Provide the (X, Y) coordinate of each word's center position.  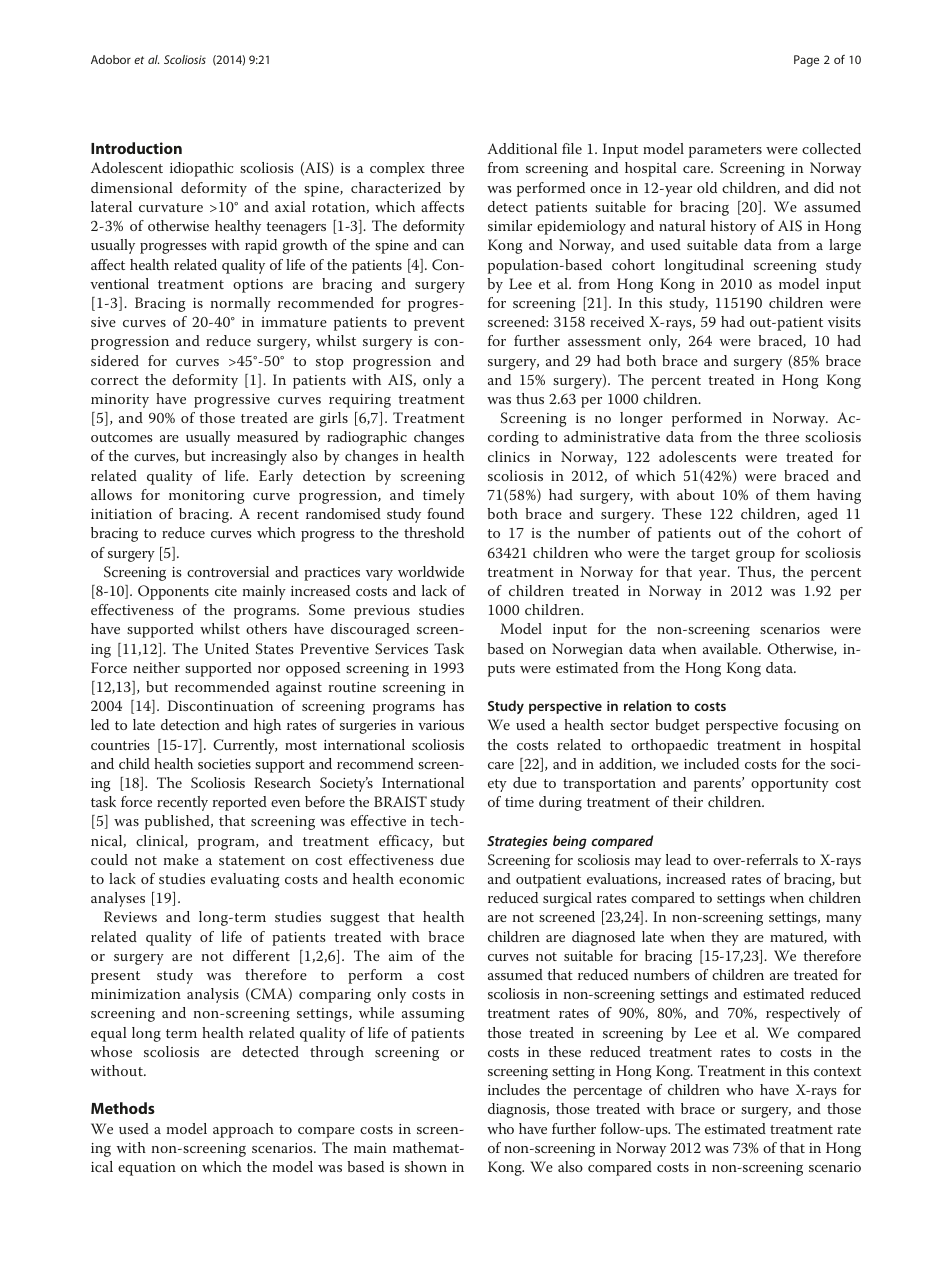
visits (844, 322)
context (837, 1071)
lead (678, 859)
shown (426, 1166)
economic (431, 879)
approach (243, 1130)
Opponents (173, 592)
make (181, 859)
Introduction (136, 148)
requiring (360, 401)
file (572, 148)
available (731, 648)
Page (806, 61)
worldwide (431, 571)
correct (115, 380)
